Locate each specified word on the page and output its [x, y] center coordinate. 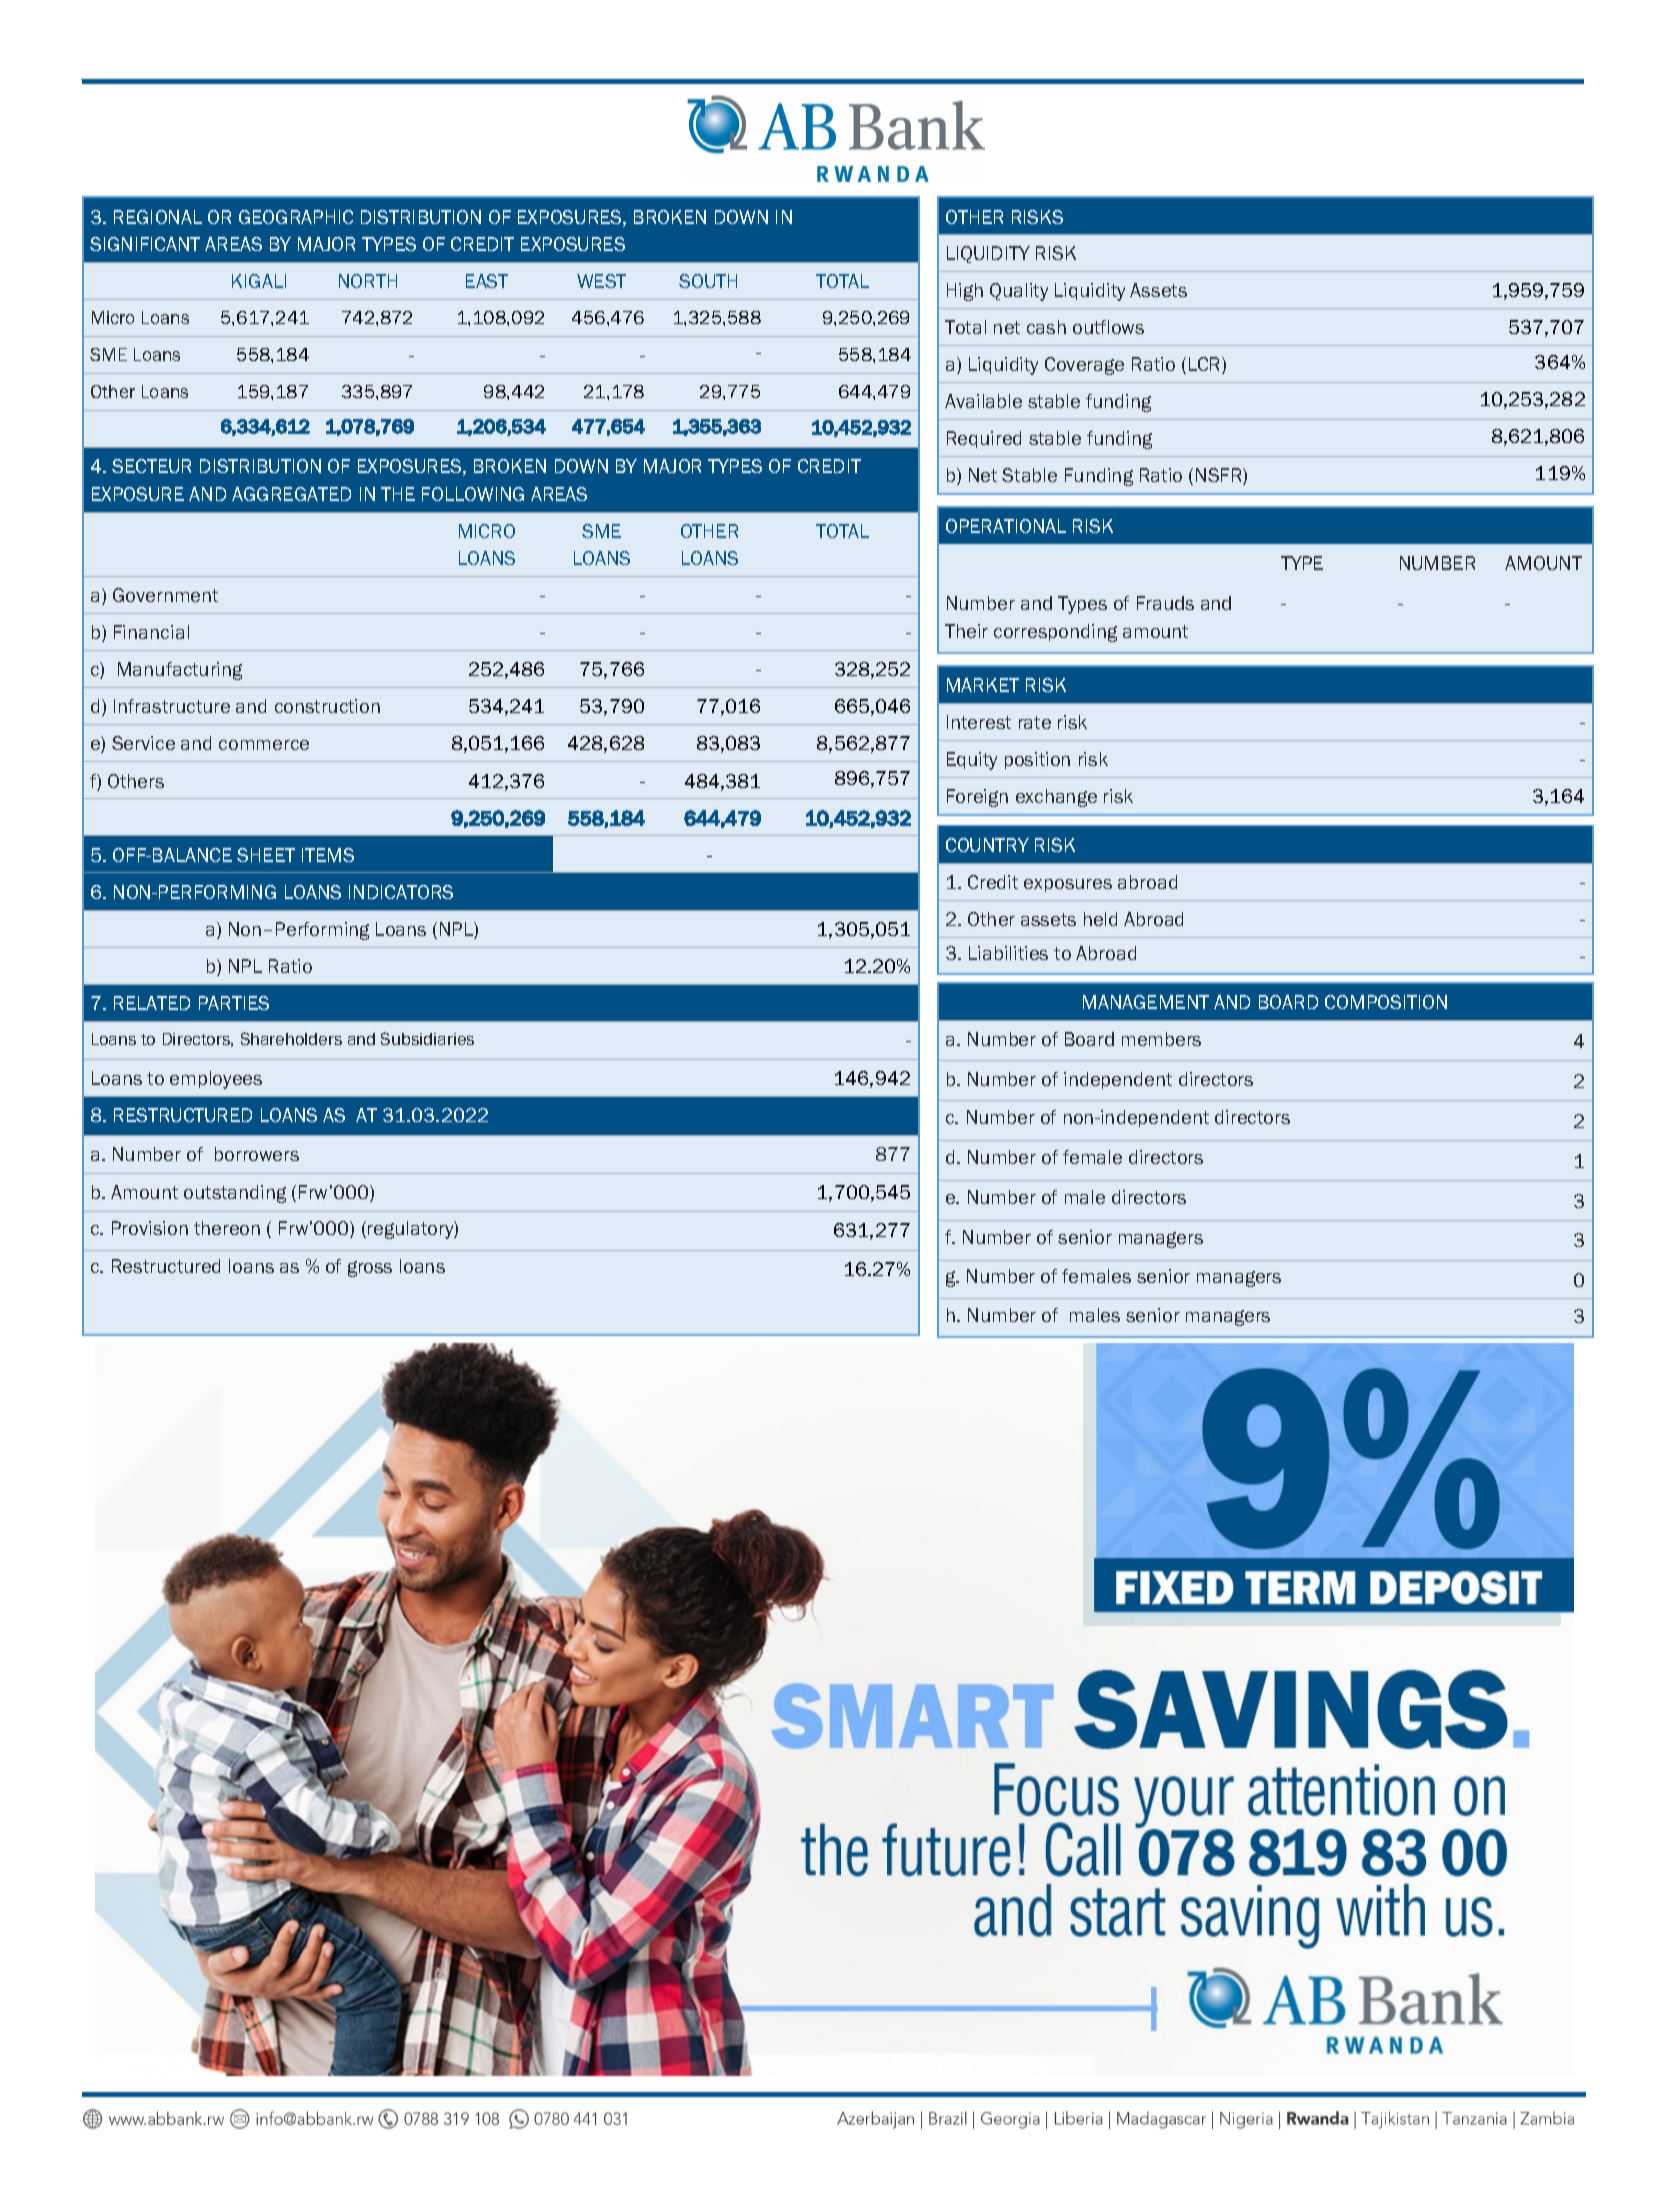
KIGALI [259, 281]
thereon [227, 1228]
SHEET [266, 855]
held [1100, 919]
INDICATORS [401, 892]
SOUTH [708, 281]
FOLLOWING [473, 494]
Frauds [1165, 603]
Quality [1019, 292]
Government [165, 595]
